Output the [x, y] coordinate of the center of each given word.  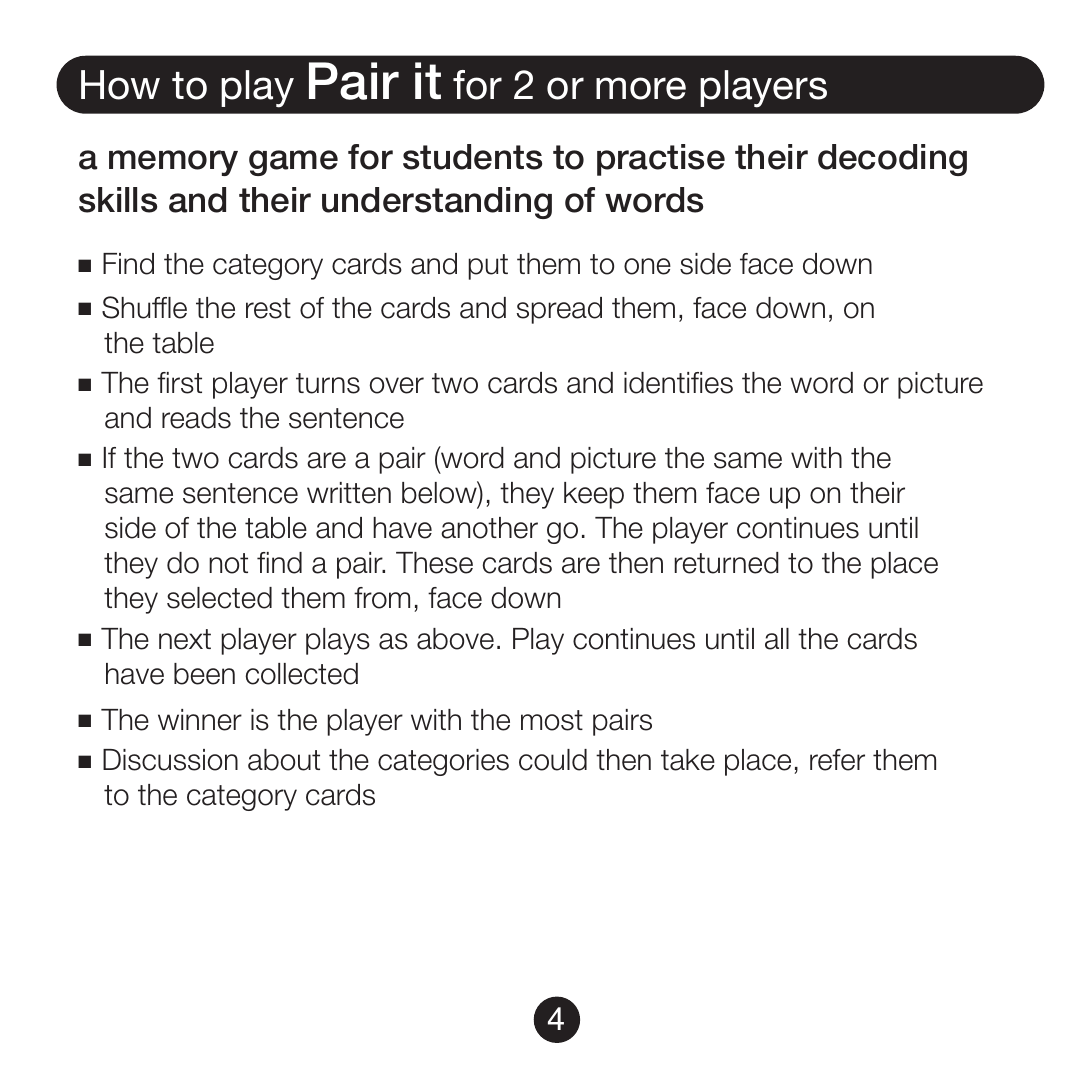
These [434, 563]
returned [726, 563]
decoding [892, 160]
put [488, 267]
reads [196, 418]
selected [219, 598]
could [553, 760]
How [120, 85]
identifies [678, 383]
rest [268, 308]
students [472, 157]
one [647, 266]
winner [200, 720]
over [397, 385]
